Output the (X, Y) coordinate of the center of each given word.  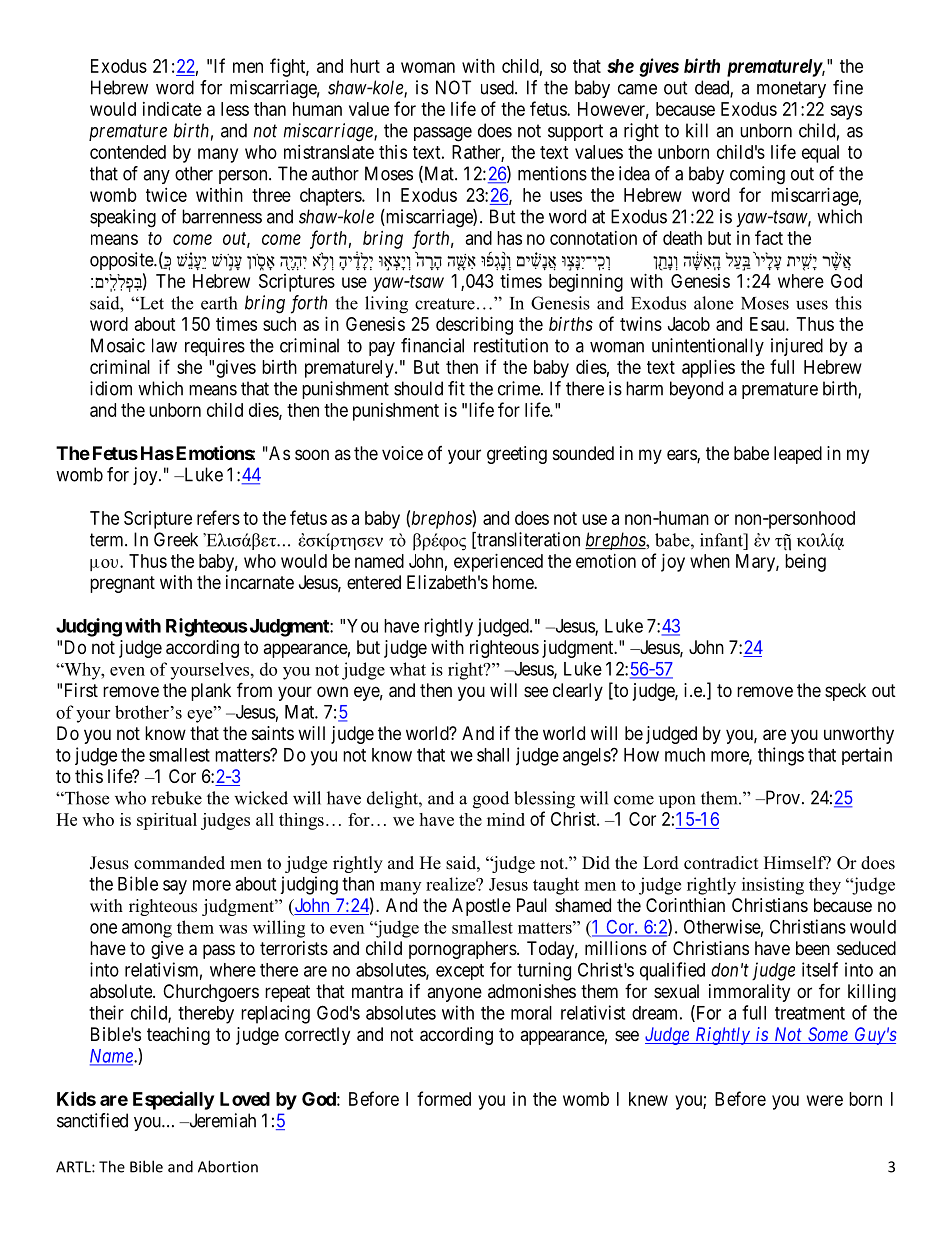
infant (722, 540)
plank (211, 692)
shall (493, 755)
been (813, 948)
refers (218, 517)
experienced (498, 563)
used (498, 87)
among (147, 930)
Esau (768, 324)
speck (845, 692)
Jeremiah (221, 1120)
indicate (172, 109)
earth (219, 303)
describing (474, 326)
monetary (791, 89)
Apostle (481, 907)
